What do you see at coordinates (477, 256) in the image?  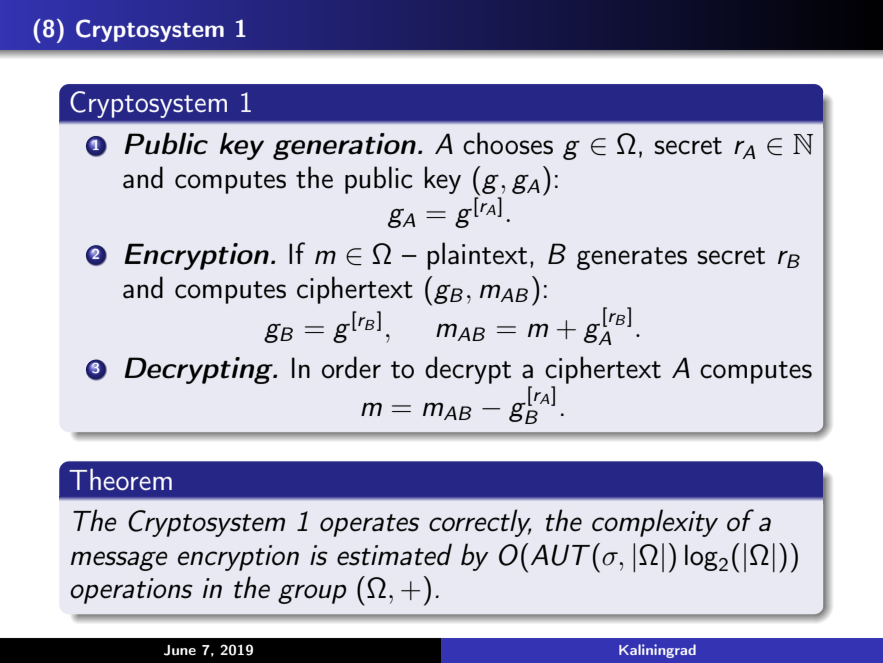 I see `plaintext` at bounding box center [477, 256].
